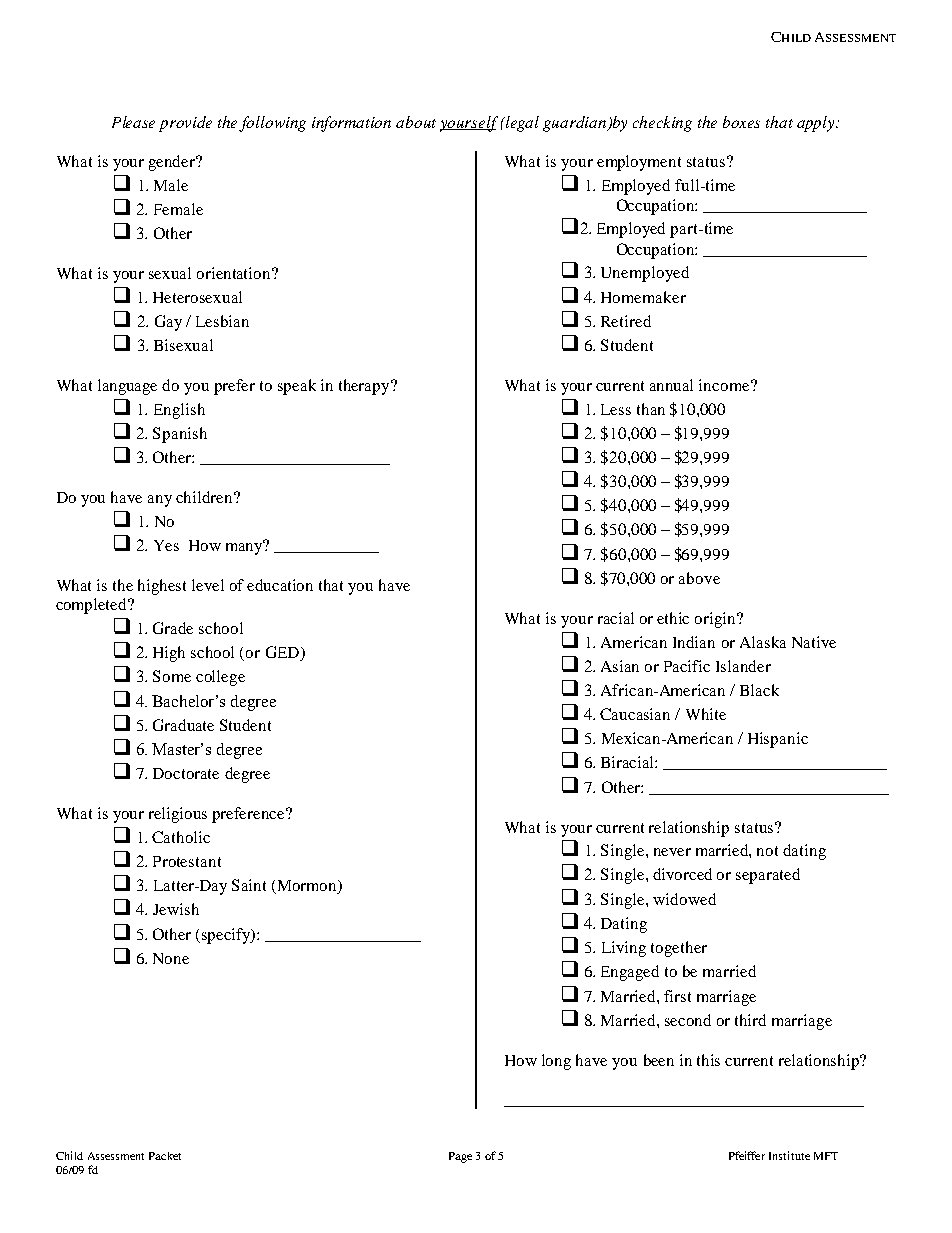  I want to click on gender, so click(173, 163).
